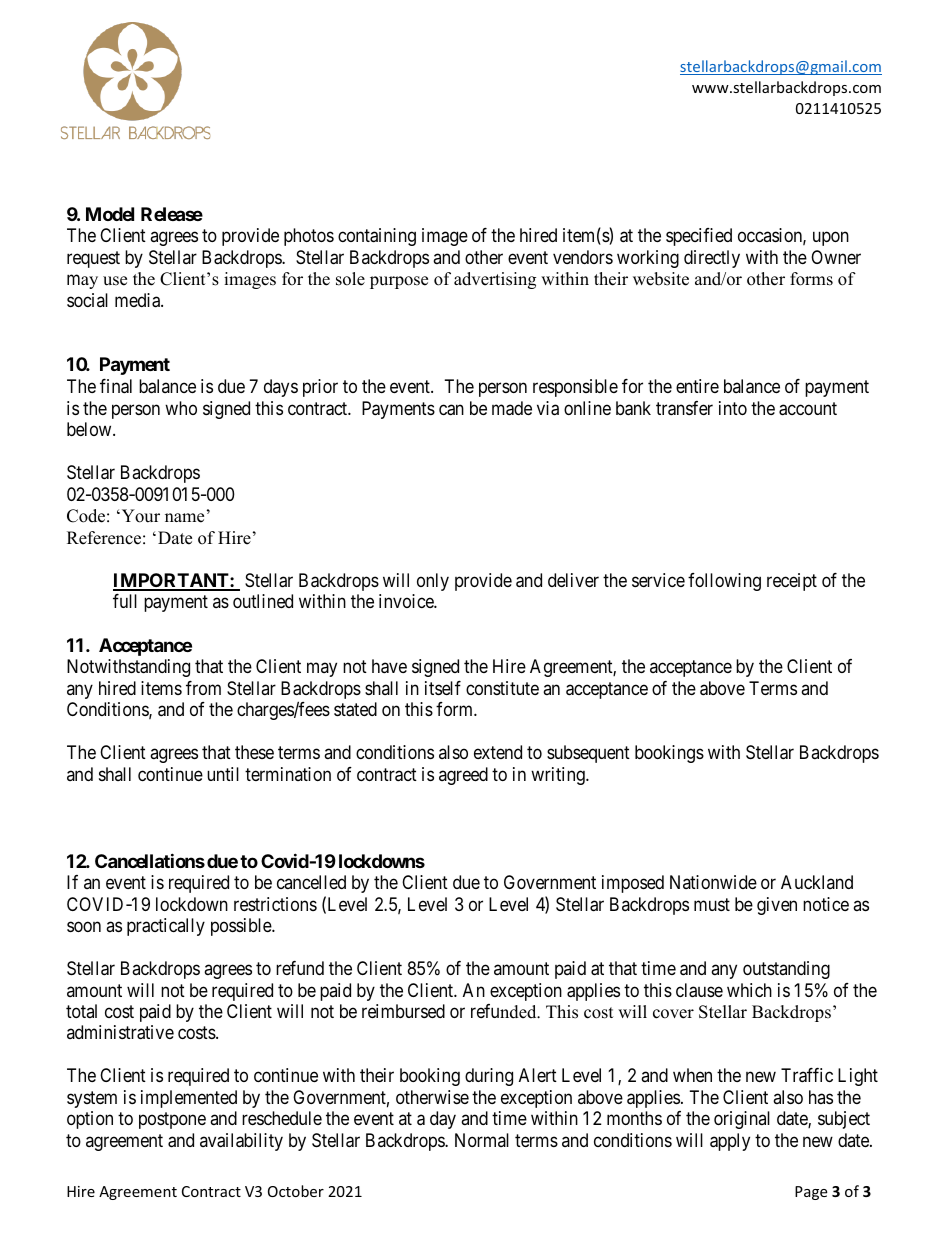 This document has width=952, height=1233. What do you see at coordinates (495, 280) in the document?
I see `advertising` at bounding box center [495, 280].
